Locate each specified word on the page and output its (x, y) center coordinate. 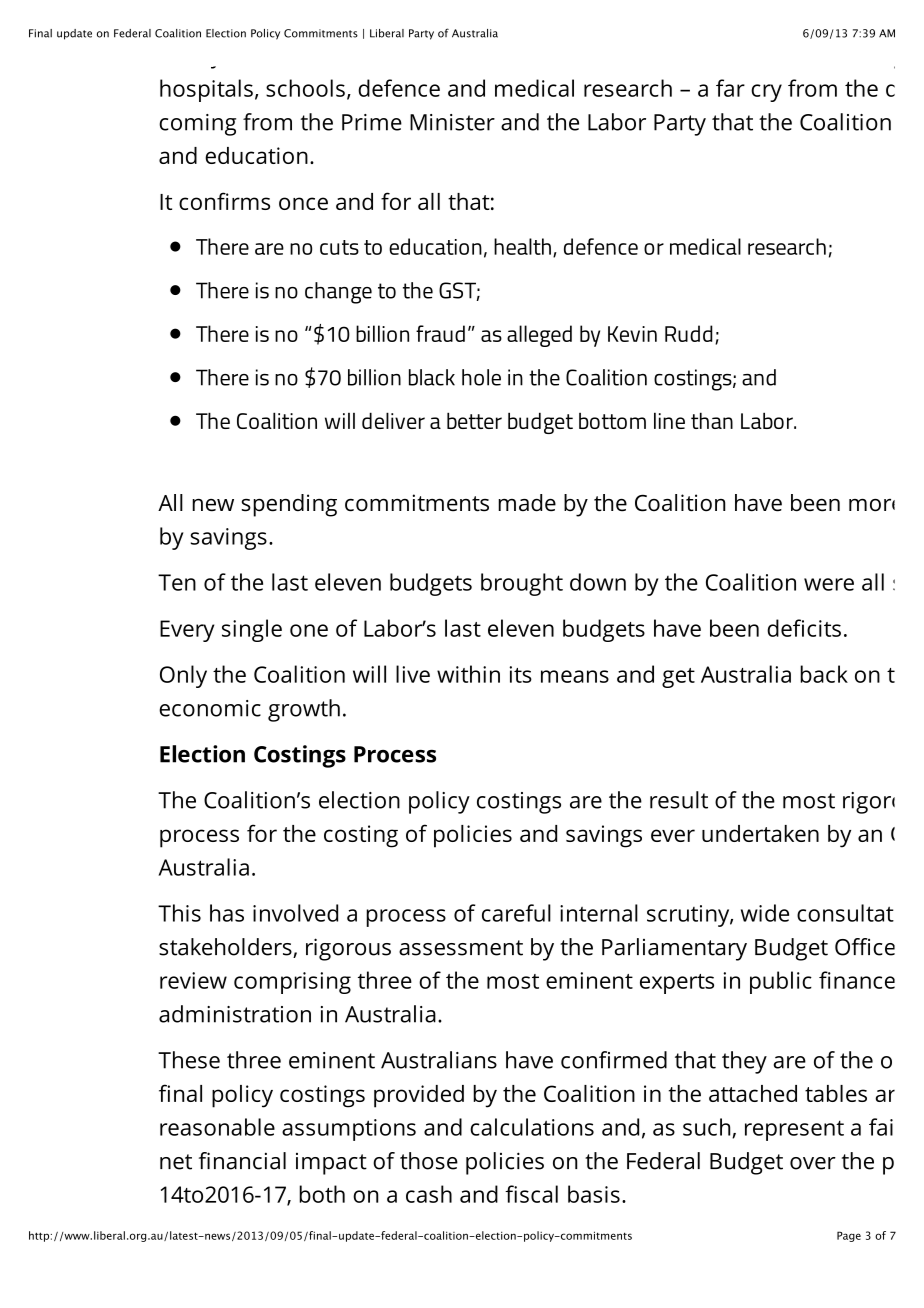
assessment (461, 948)
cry (766, 93)
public (781, 982)
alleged (539, 336)
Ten (177, 582)
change (338, 293)
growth (304, 710)
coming (197, 125)
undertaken (760, 833)
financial (242, 1161)
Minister (452, 122)
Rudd (689, 333)
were (829, 584)
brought (522, 584)
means (575, 676)
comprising (292, 983)
